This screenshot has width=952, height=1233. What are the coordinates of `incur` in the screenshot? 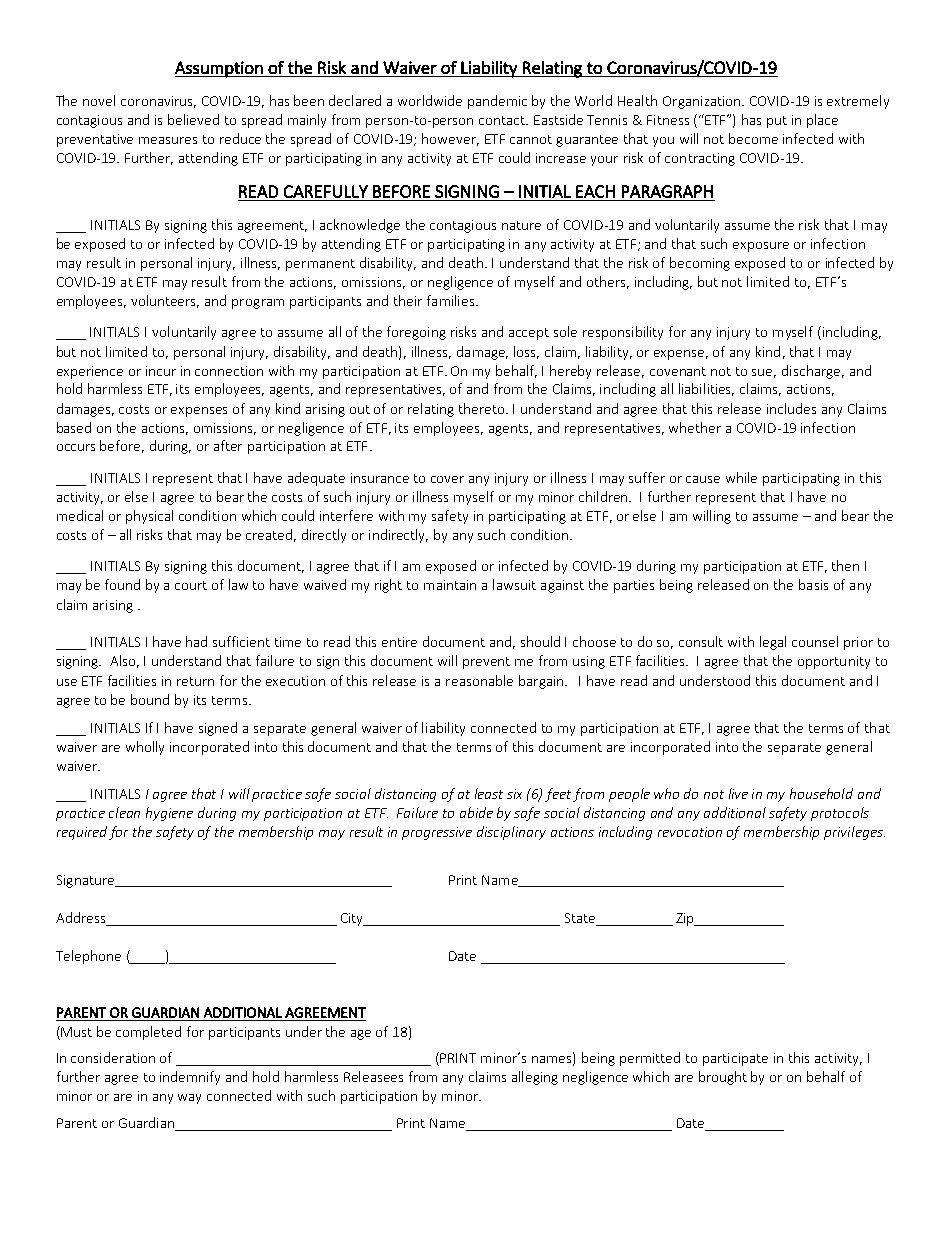 It's located at (161, 371).
